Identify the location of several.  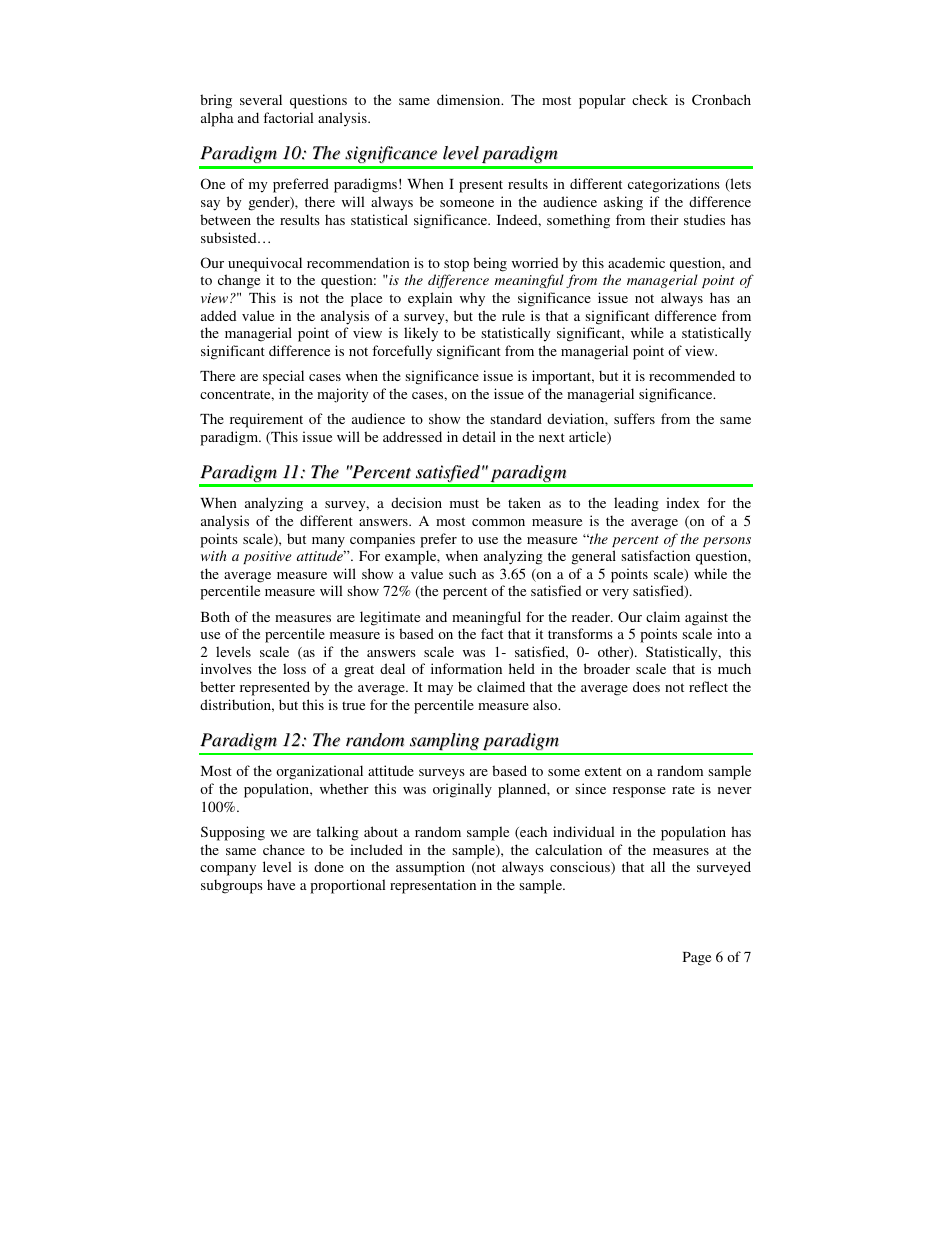
(261, 99).
